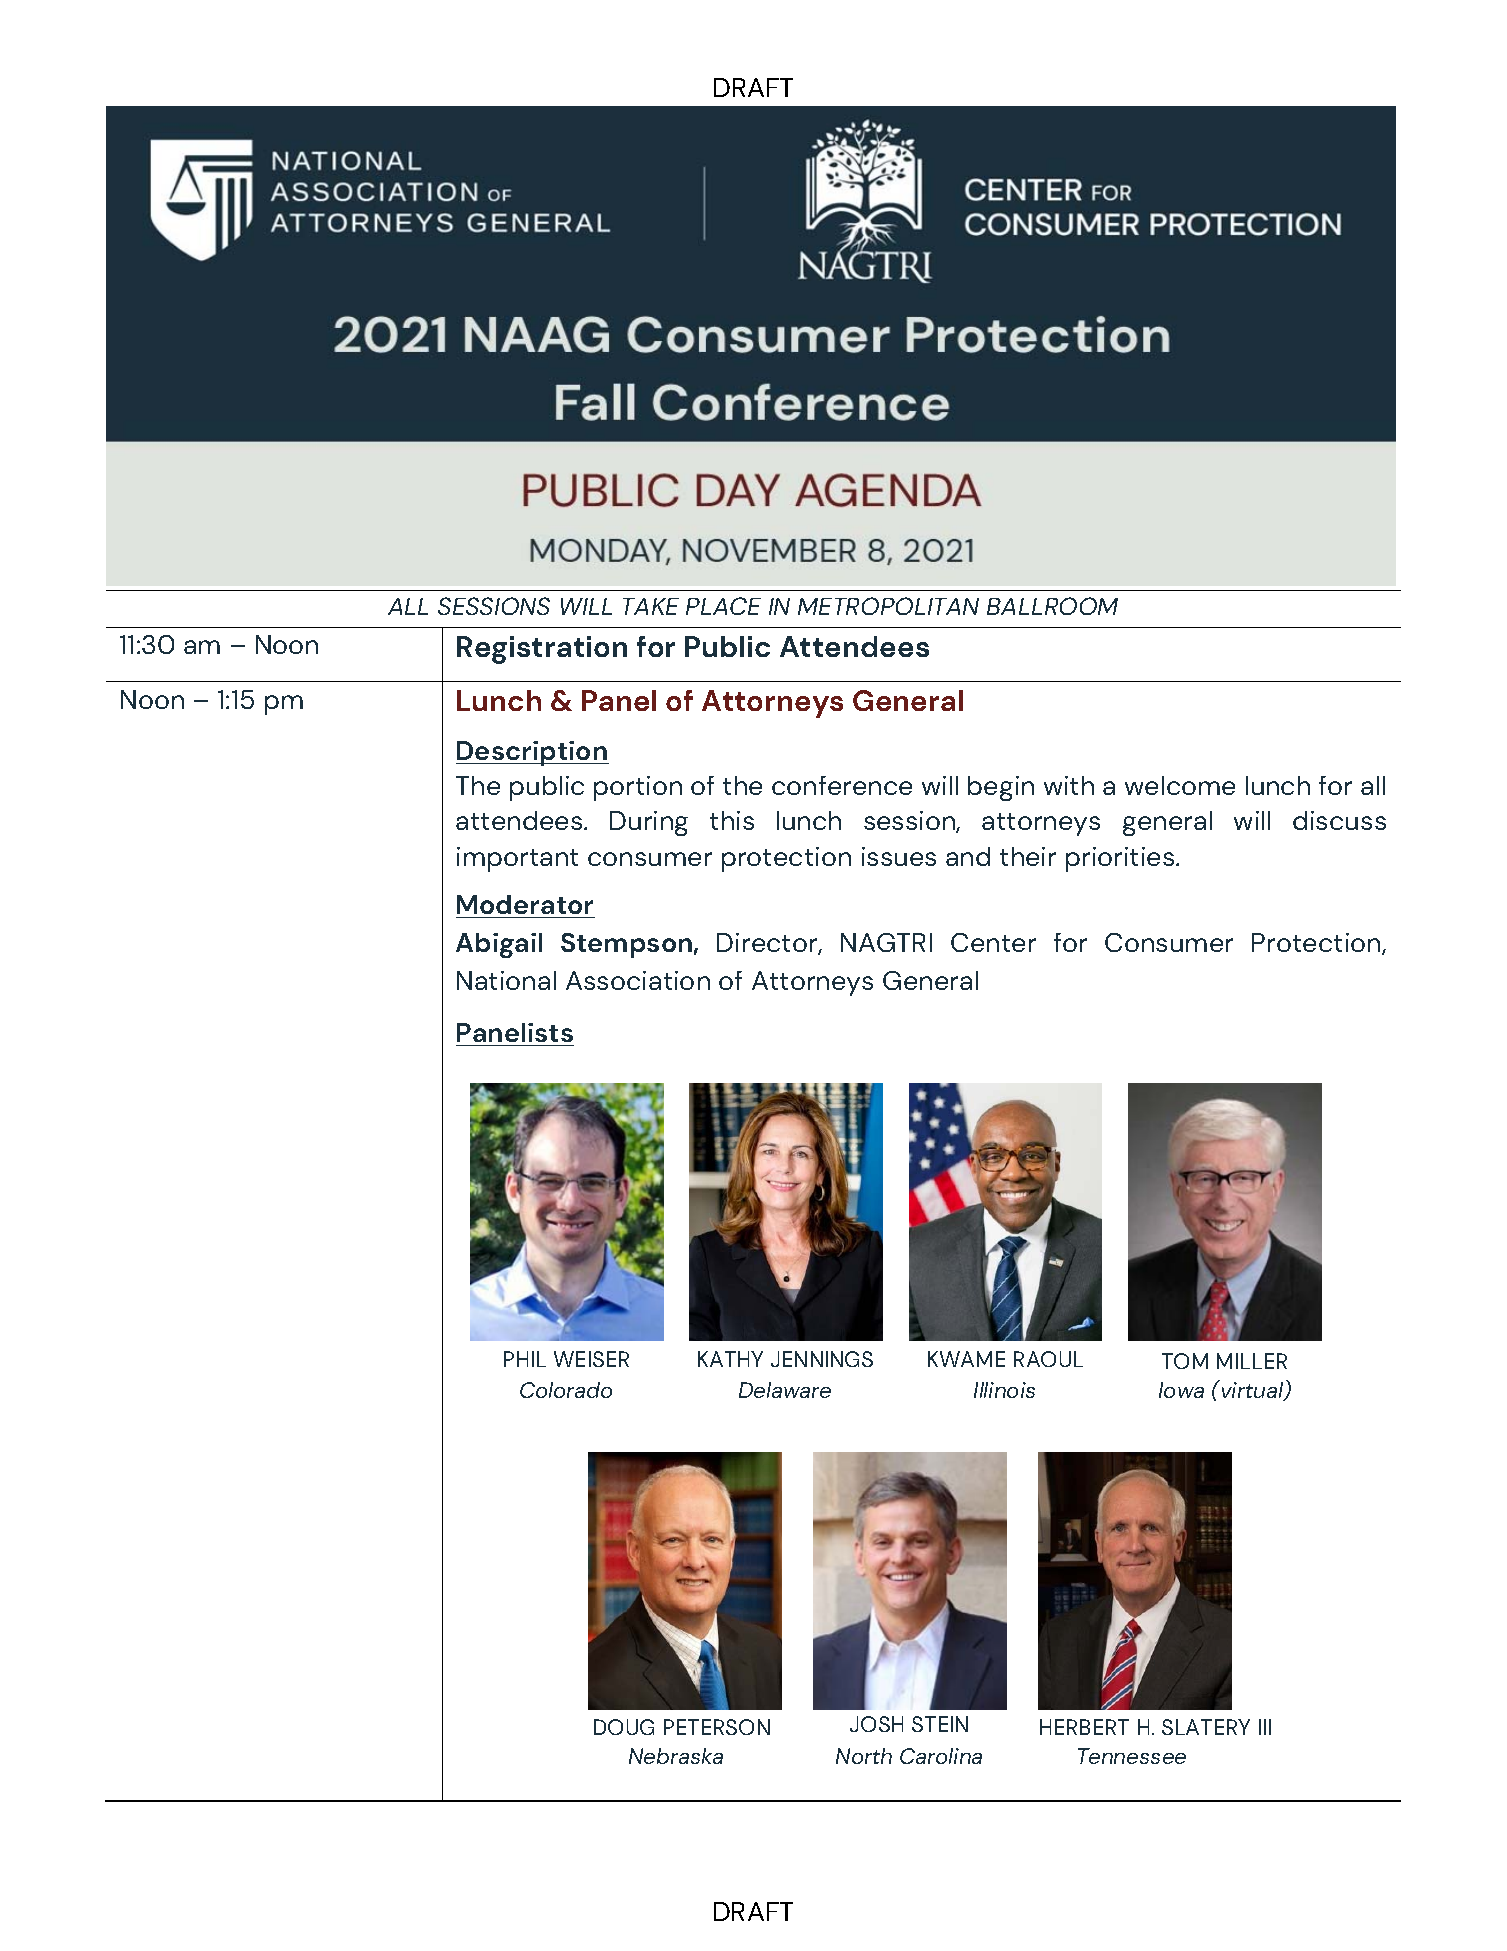 This image has width=1507, height=1951. What do you see at coordinates (1121, 859) in the image?
I see `priorities` at bounding box center [1121, 859].
